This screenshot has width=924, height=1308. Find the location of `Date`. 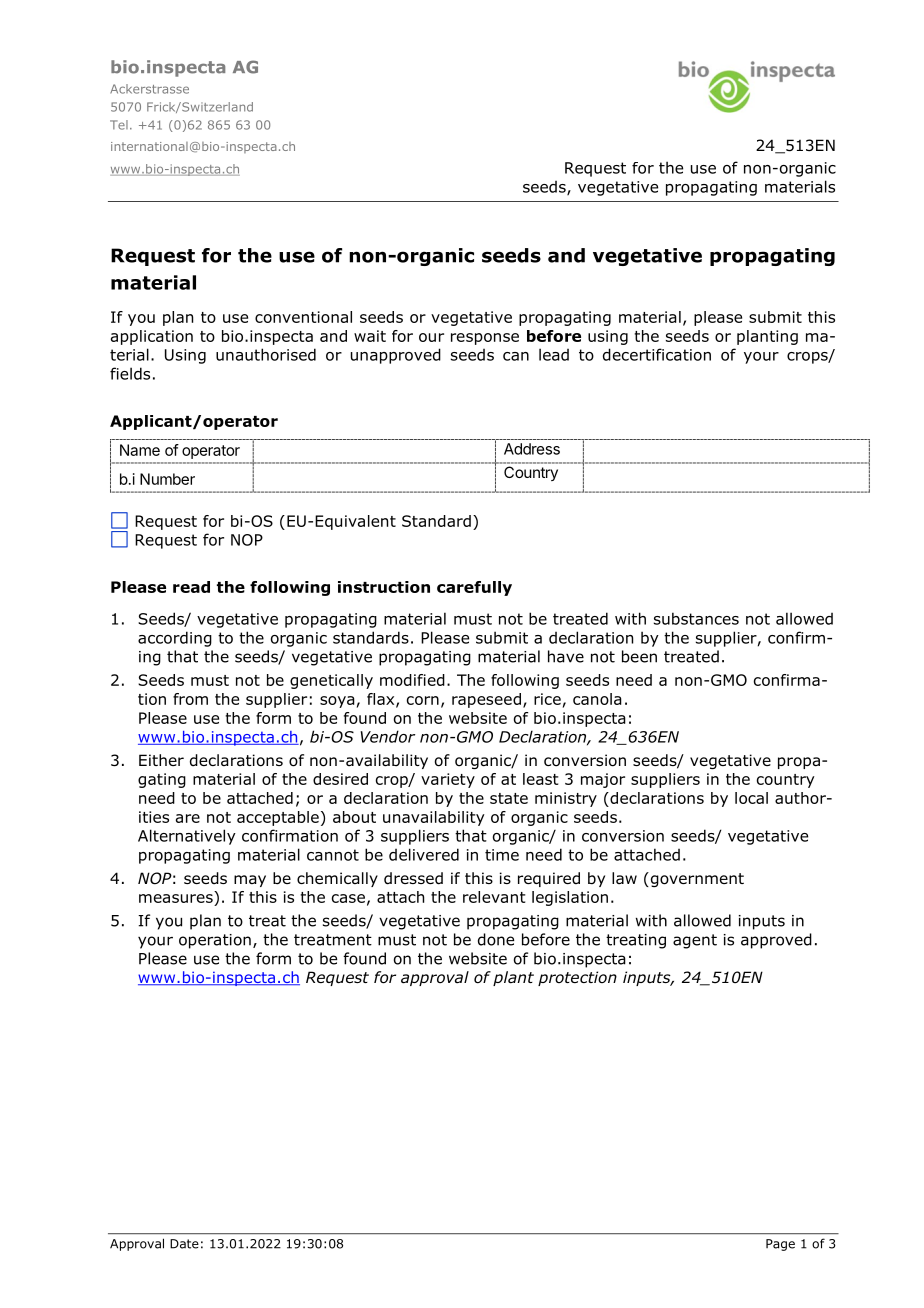

Date is located at coordinates (184, 1244).
